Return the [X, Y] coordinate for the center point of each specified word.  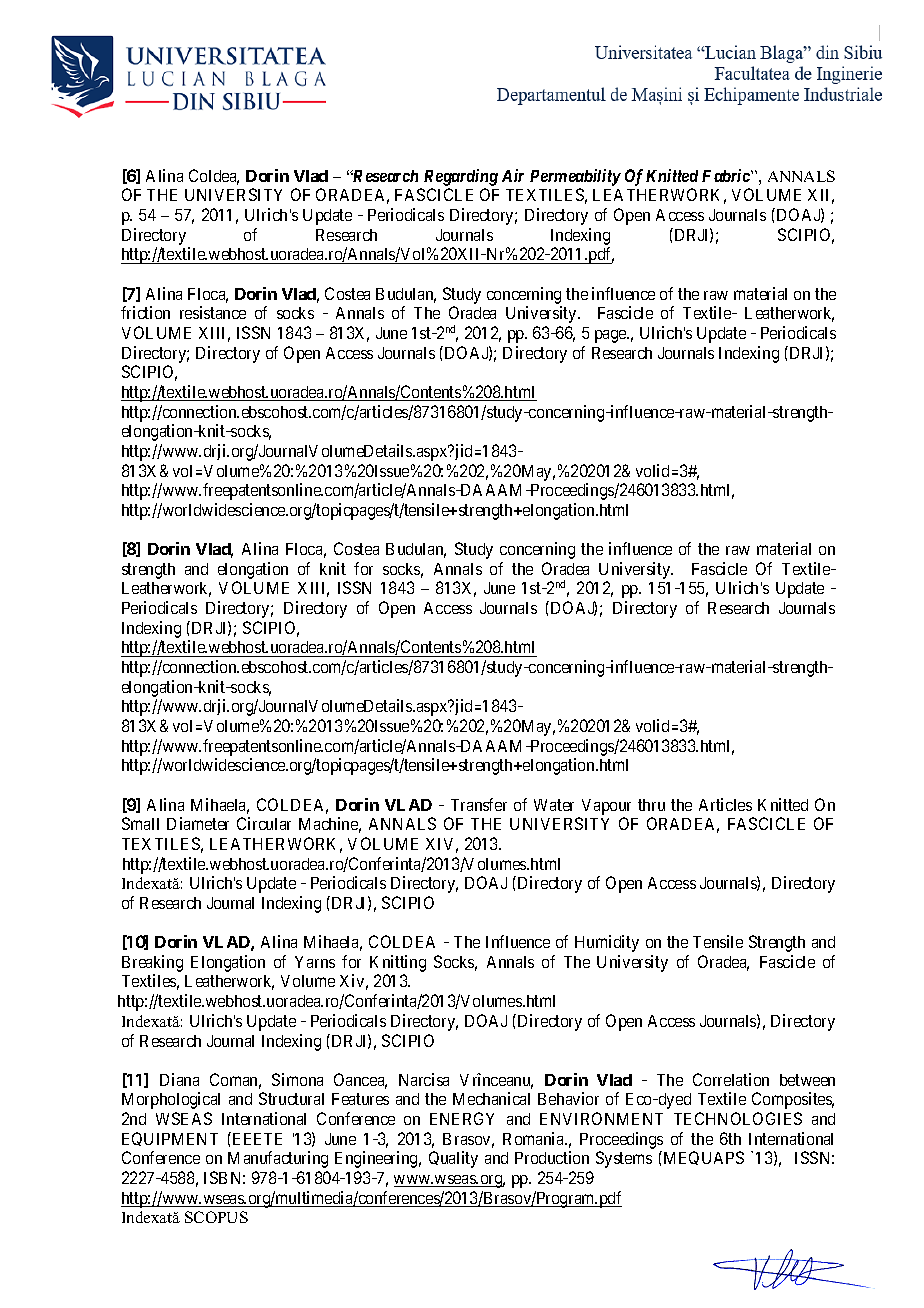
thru [651, 805]
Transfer [479, 804]
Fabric [727, 175]
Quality [453, 1159]
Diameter [198, 823]
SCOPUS [216, 1217]
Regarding [461, 177]
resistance [213, 312]
